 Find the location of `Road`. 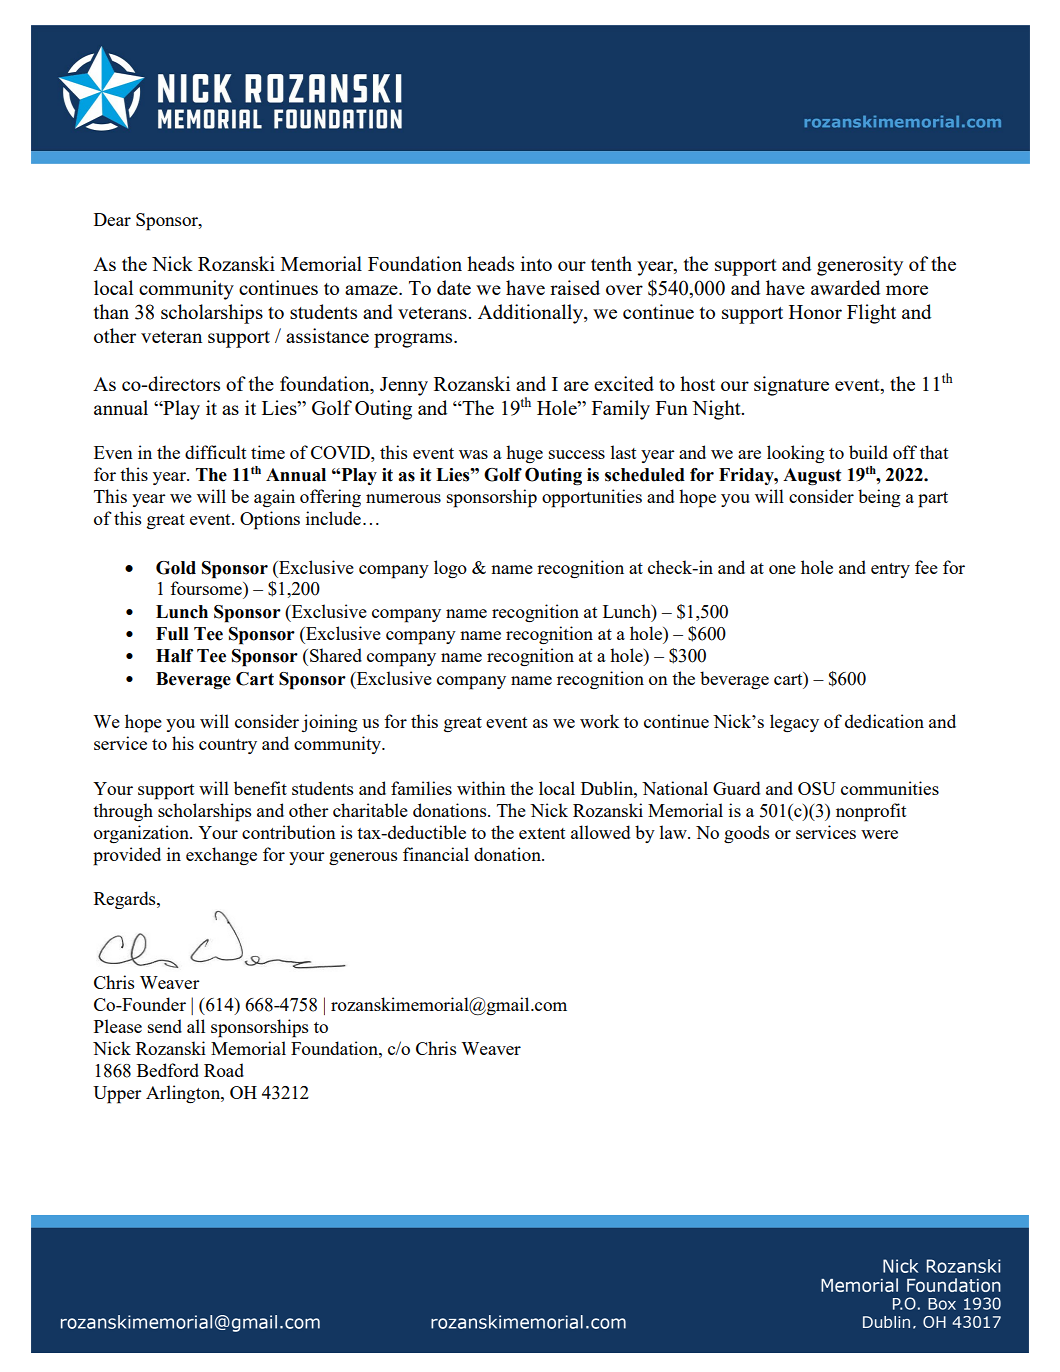

Road is located at coordinates (224, 1070).
